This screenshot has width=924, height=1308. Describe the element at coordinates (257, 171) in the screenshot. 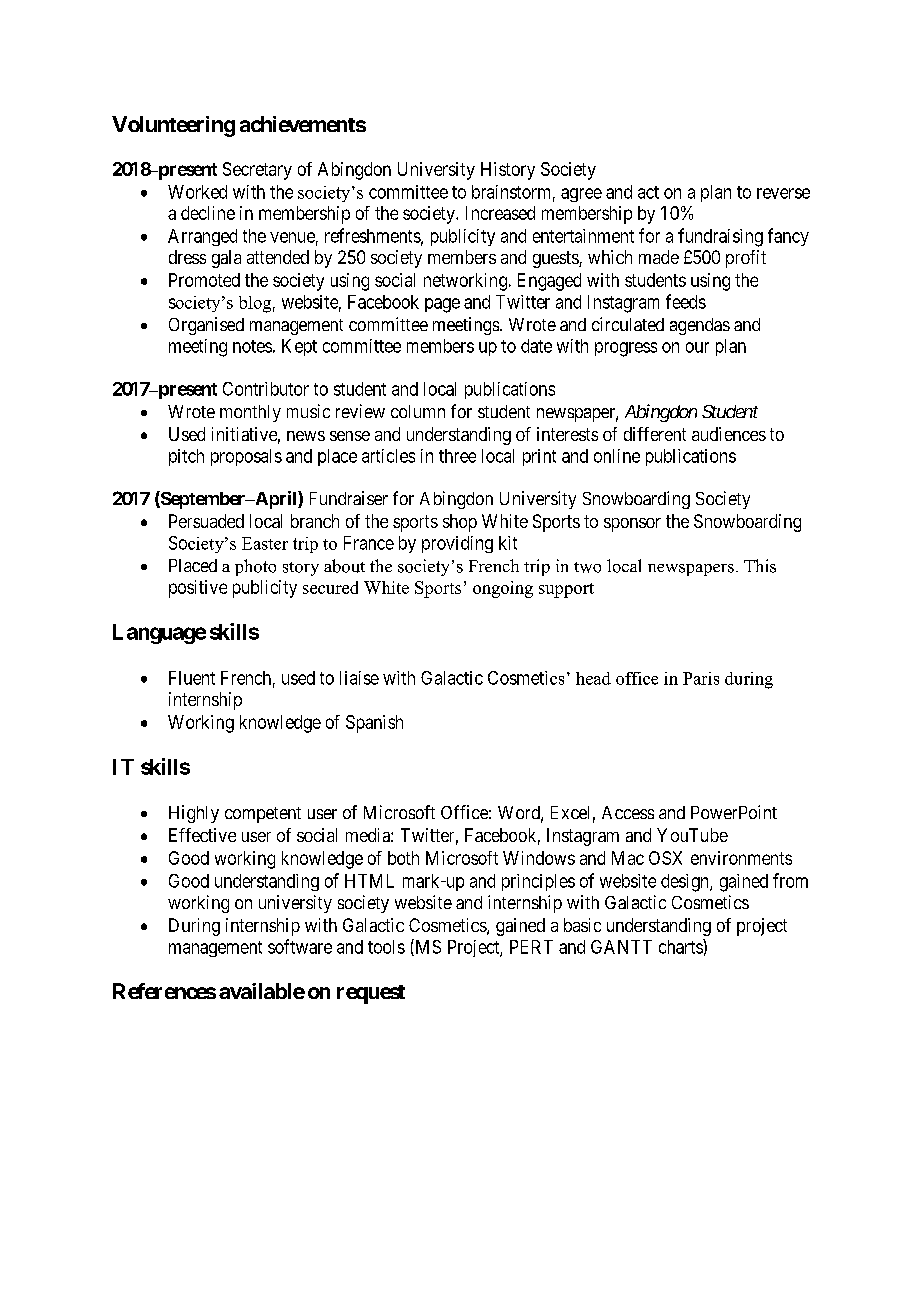

I see `Secretary` at that location.
